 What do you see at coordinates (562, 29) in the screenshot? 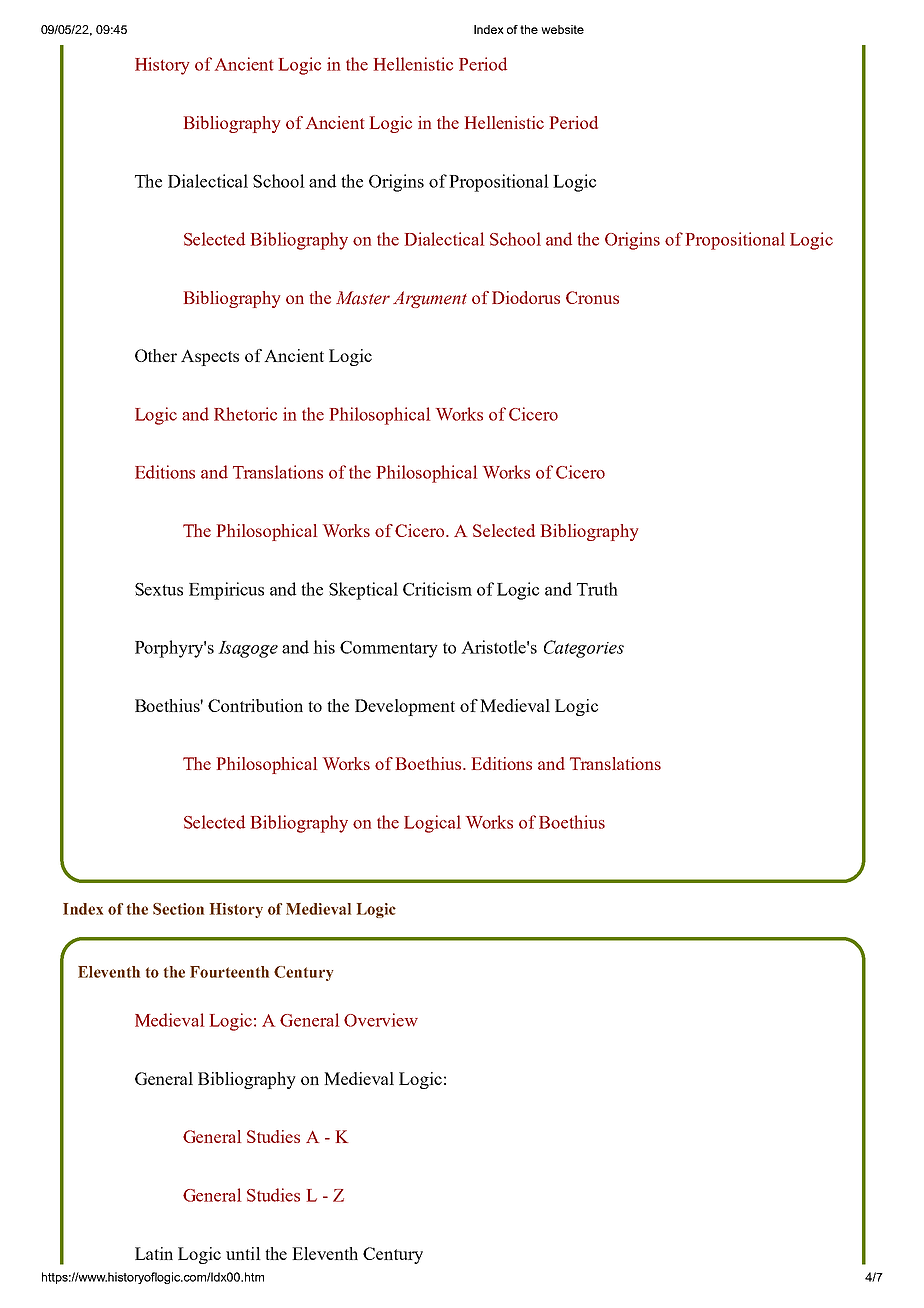
I see `website` at bounding box center [562, 29].
